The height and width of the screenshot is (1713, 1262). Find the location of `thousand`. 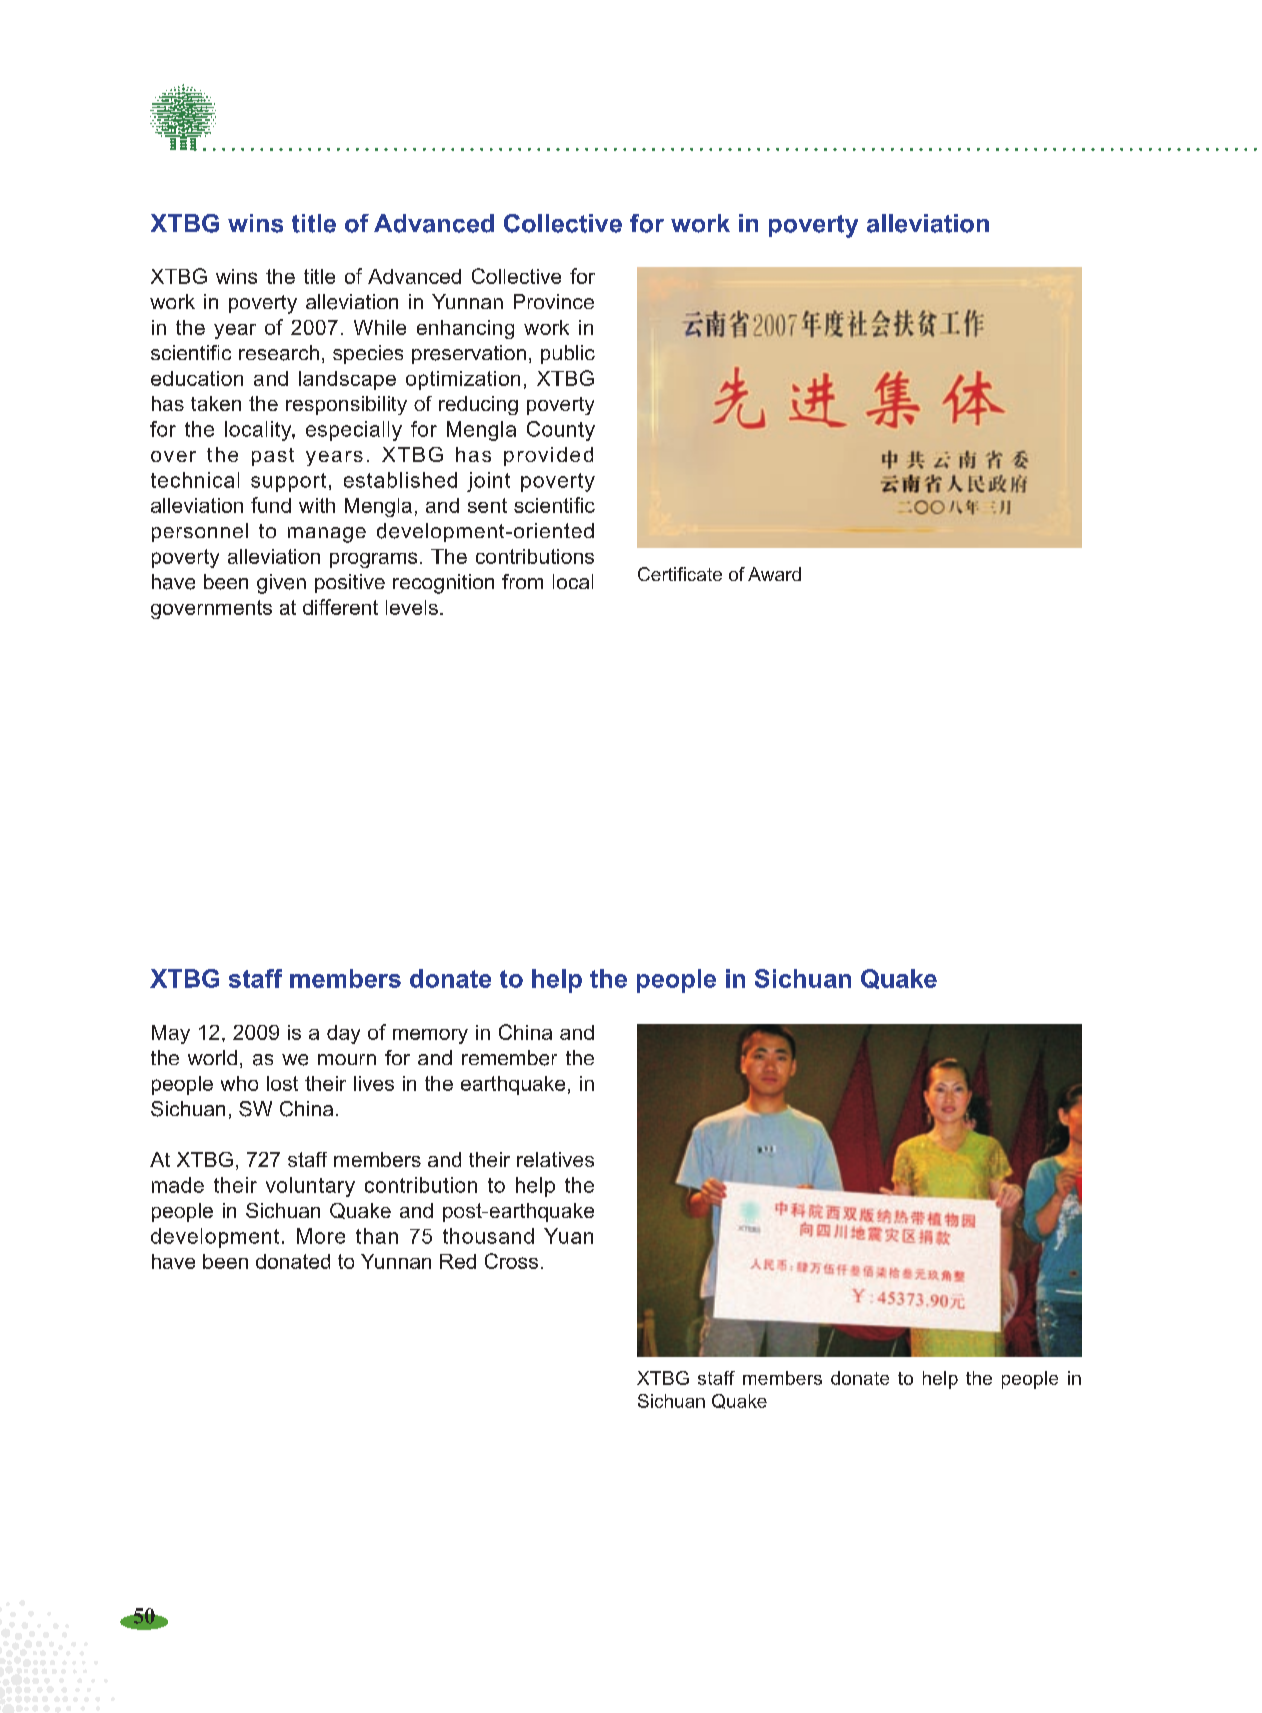

thousand is located at coordinates (488, 1236).
